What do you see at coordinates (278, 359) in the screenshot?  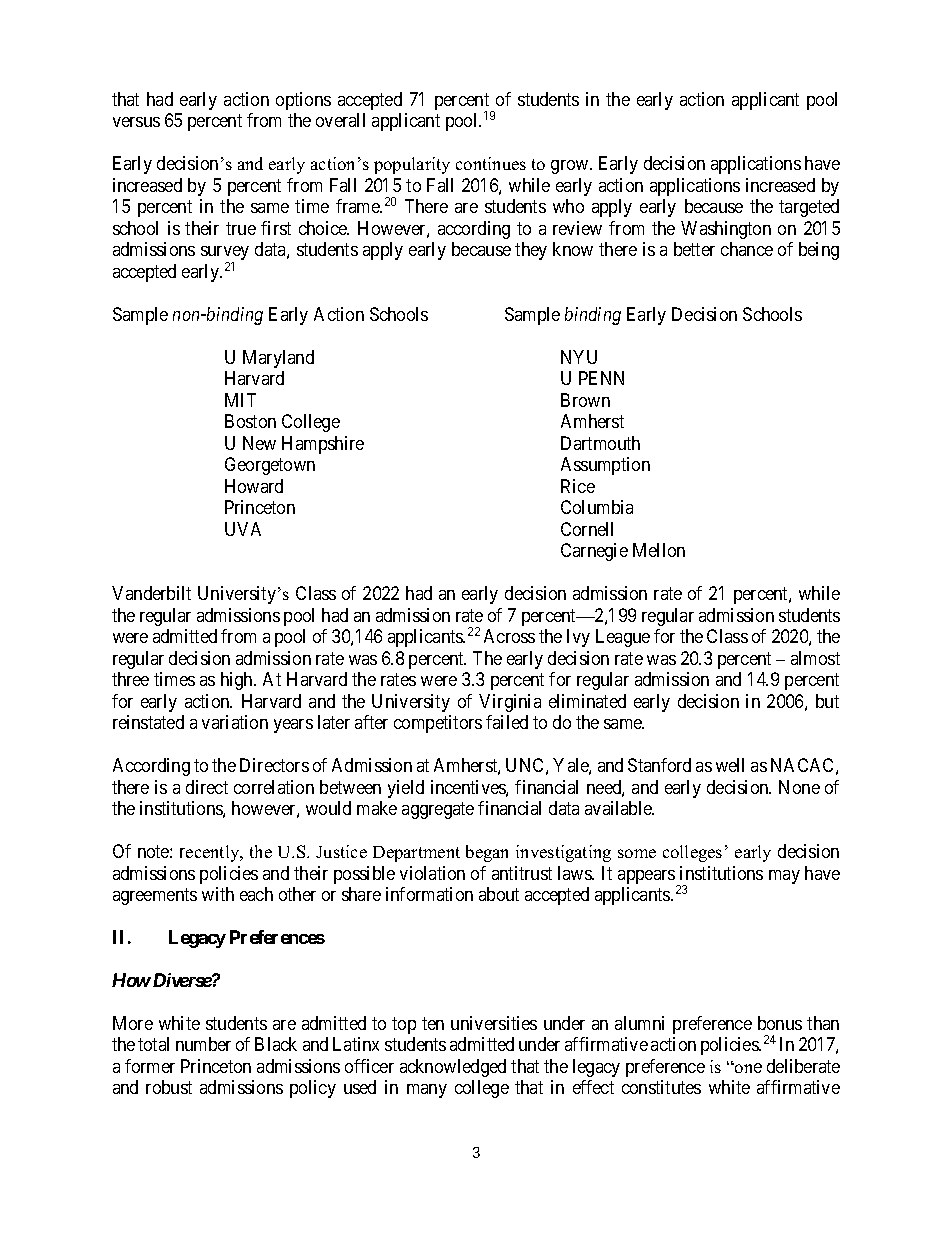 I see `Maryland` at bounding box center [278, 359].
